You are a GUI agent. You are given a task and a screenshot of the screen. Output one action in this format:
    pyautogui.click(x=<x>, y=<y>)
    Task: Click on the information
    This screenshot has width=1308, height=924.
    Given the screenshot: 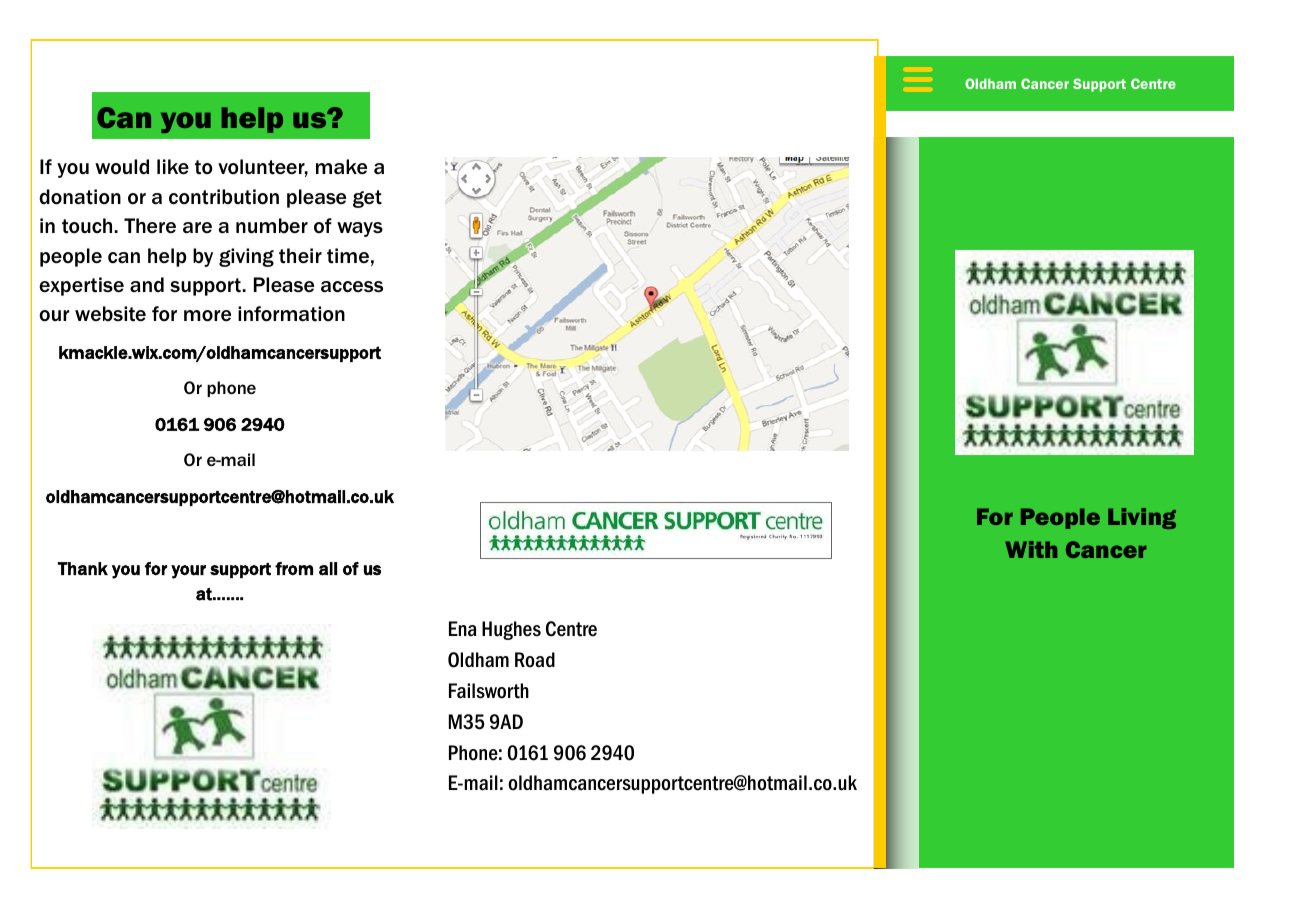 What is the action you would take?
    pyautogui.click(x=291, y=314)
